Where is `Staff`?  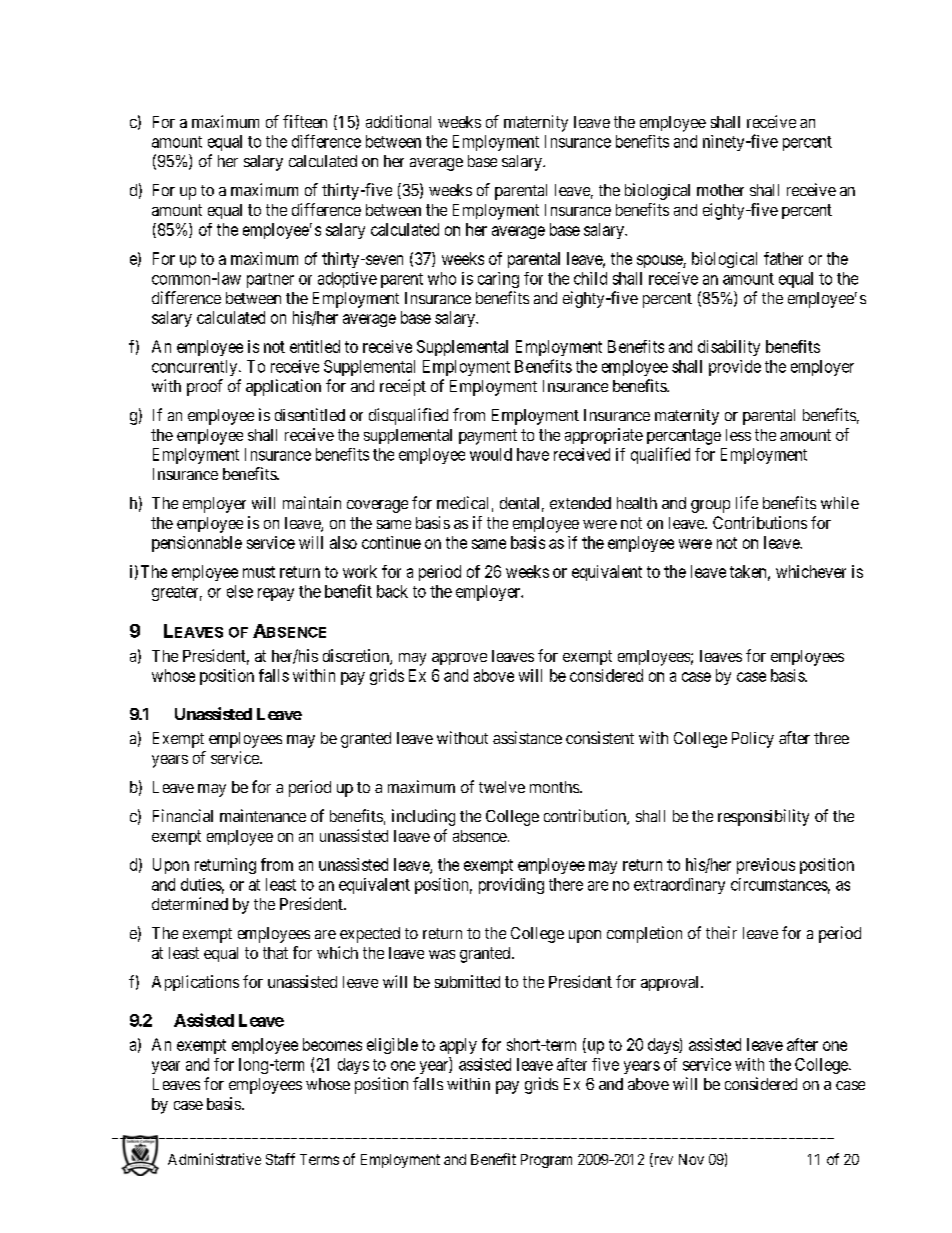 Staff is located at coordinates (280, 1159).
